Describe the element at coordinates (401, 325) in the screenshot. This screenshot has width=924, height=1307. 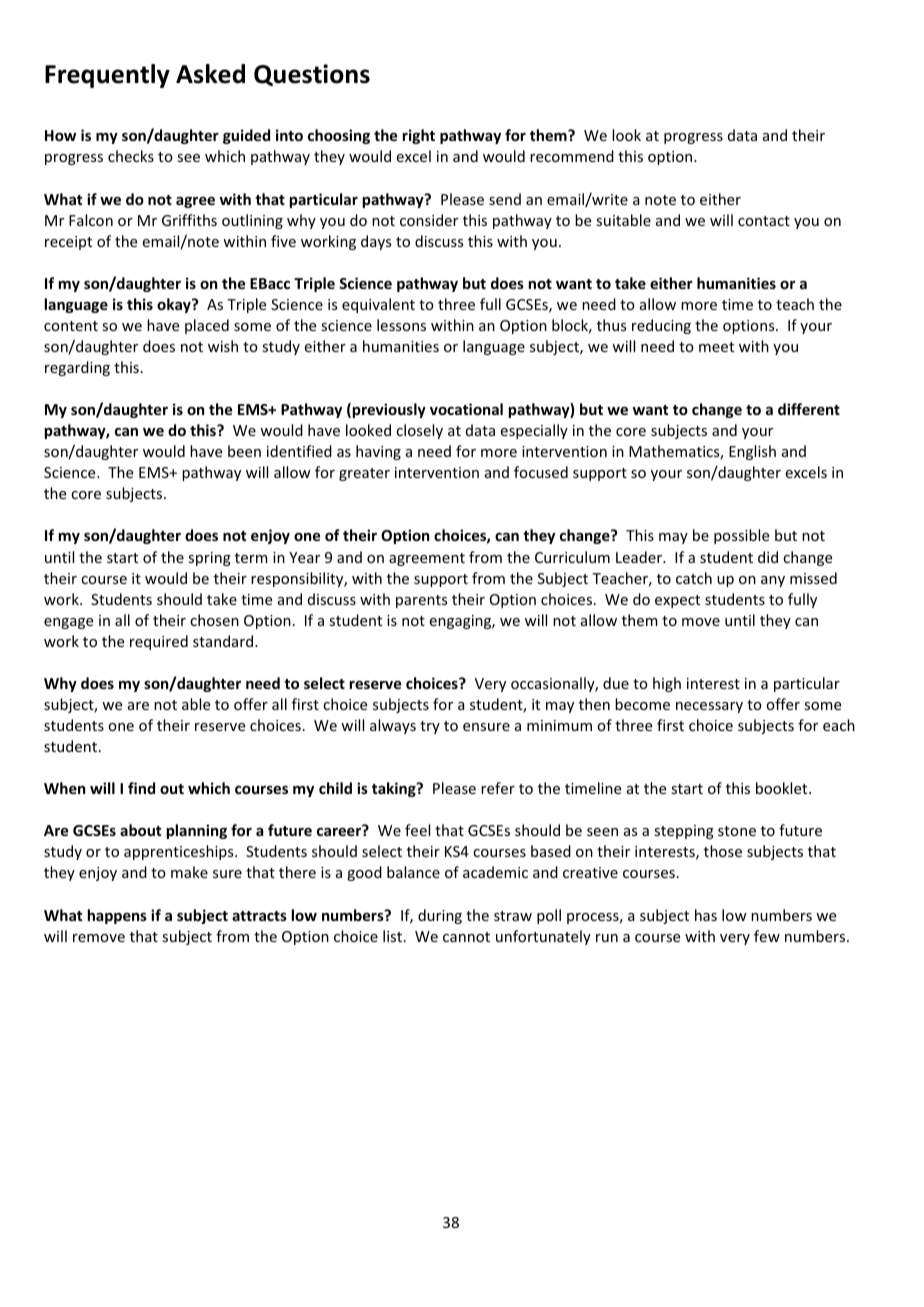
I see `lessons` at that location.
